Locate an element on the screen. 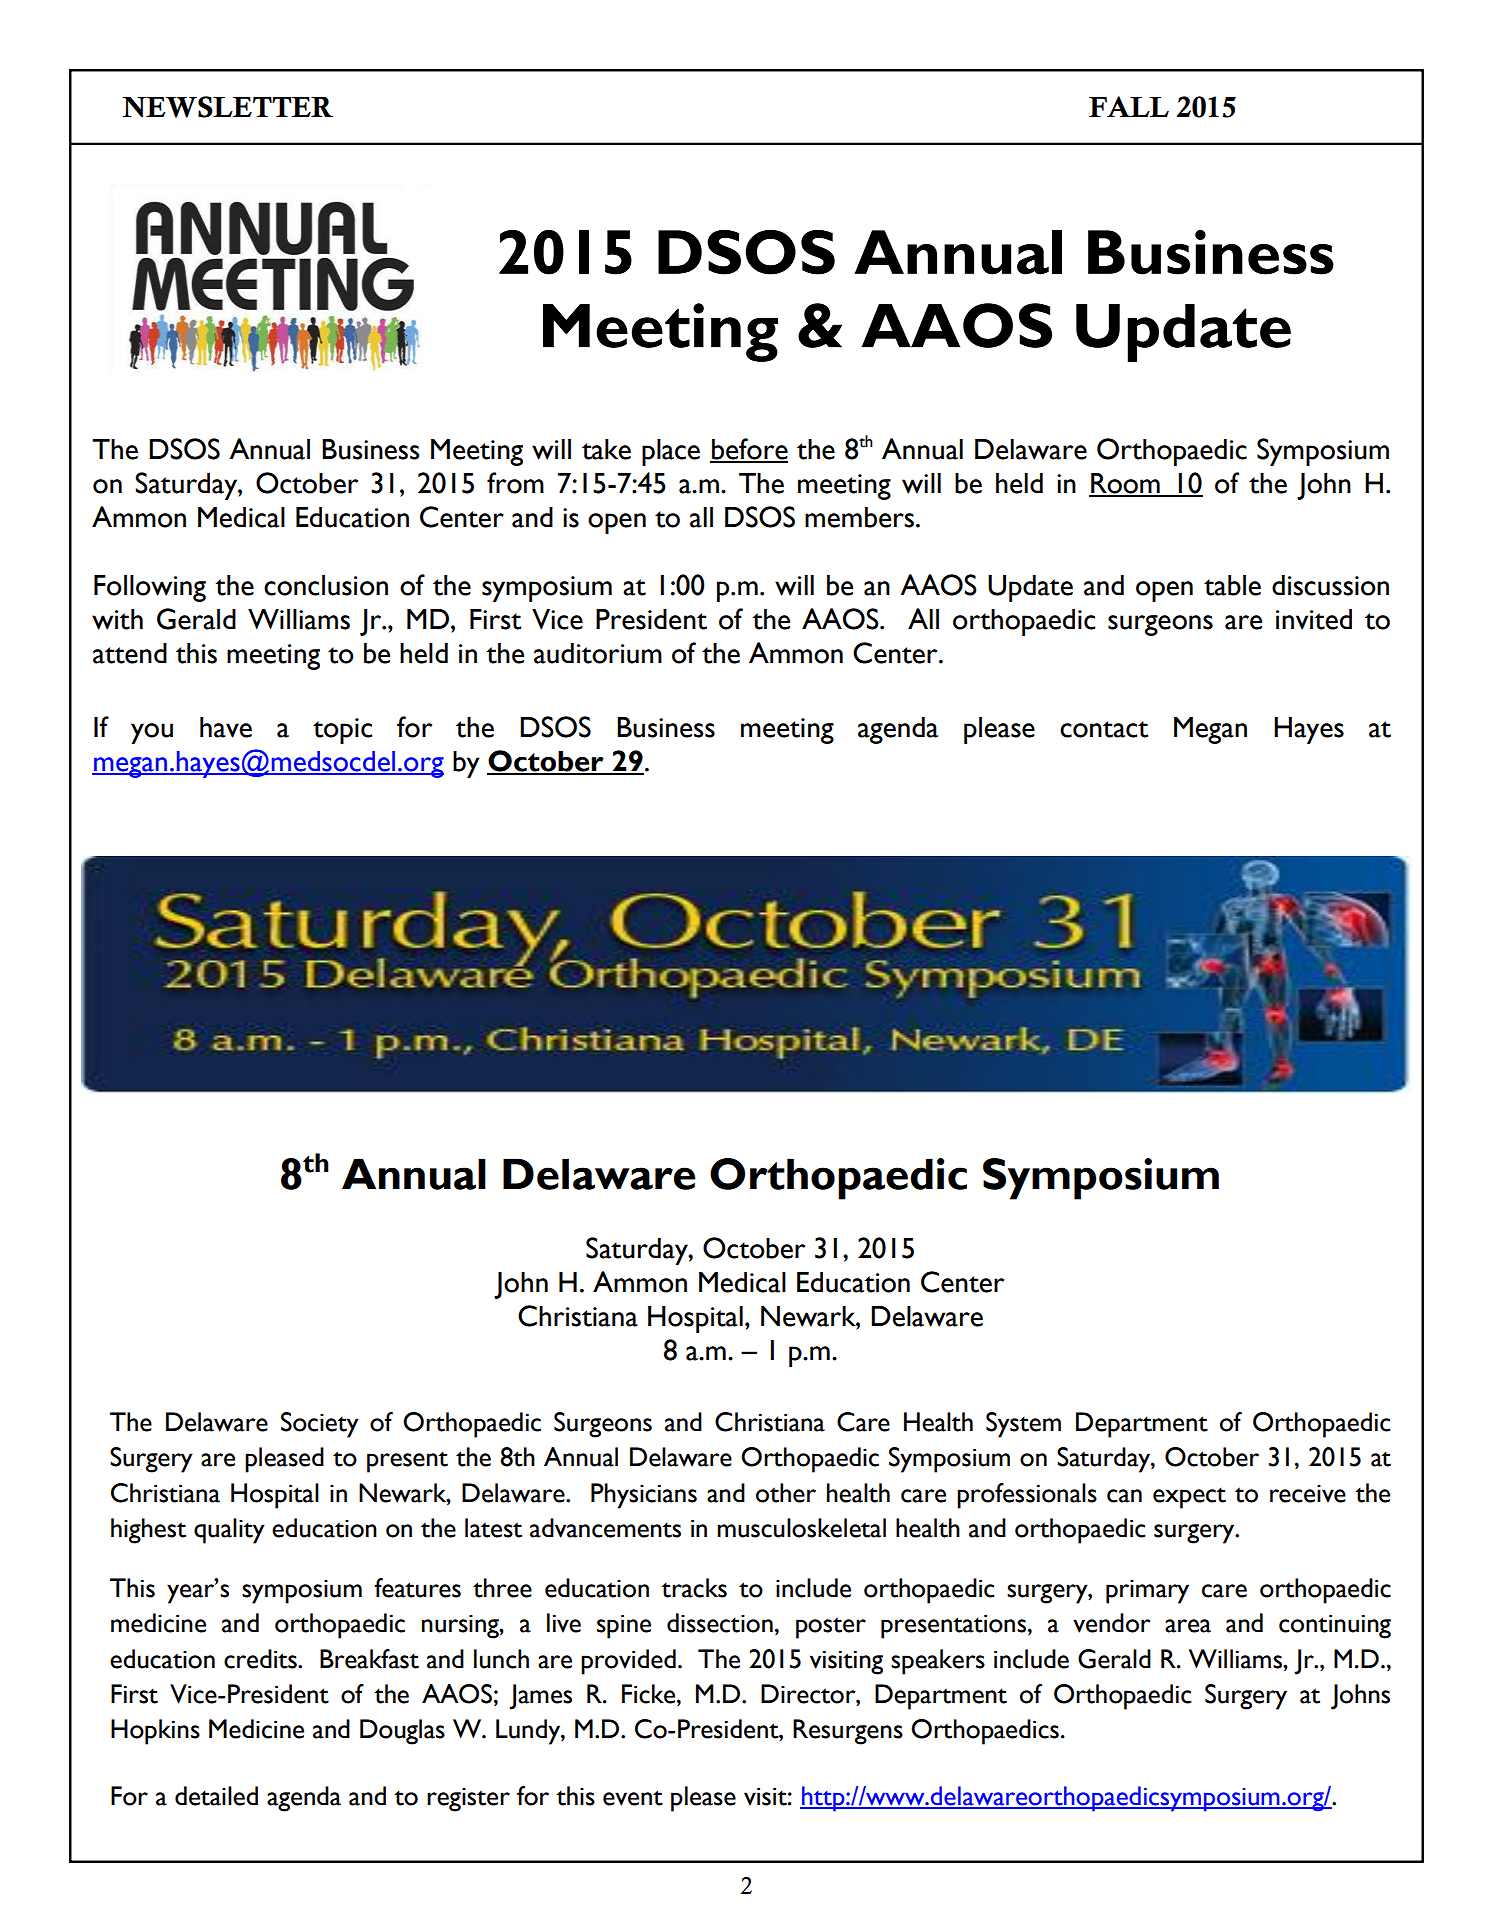 The width and height of the screenshot is (1493, 1932). Society is located at coordinates (320, 1425).
